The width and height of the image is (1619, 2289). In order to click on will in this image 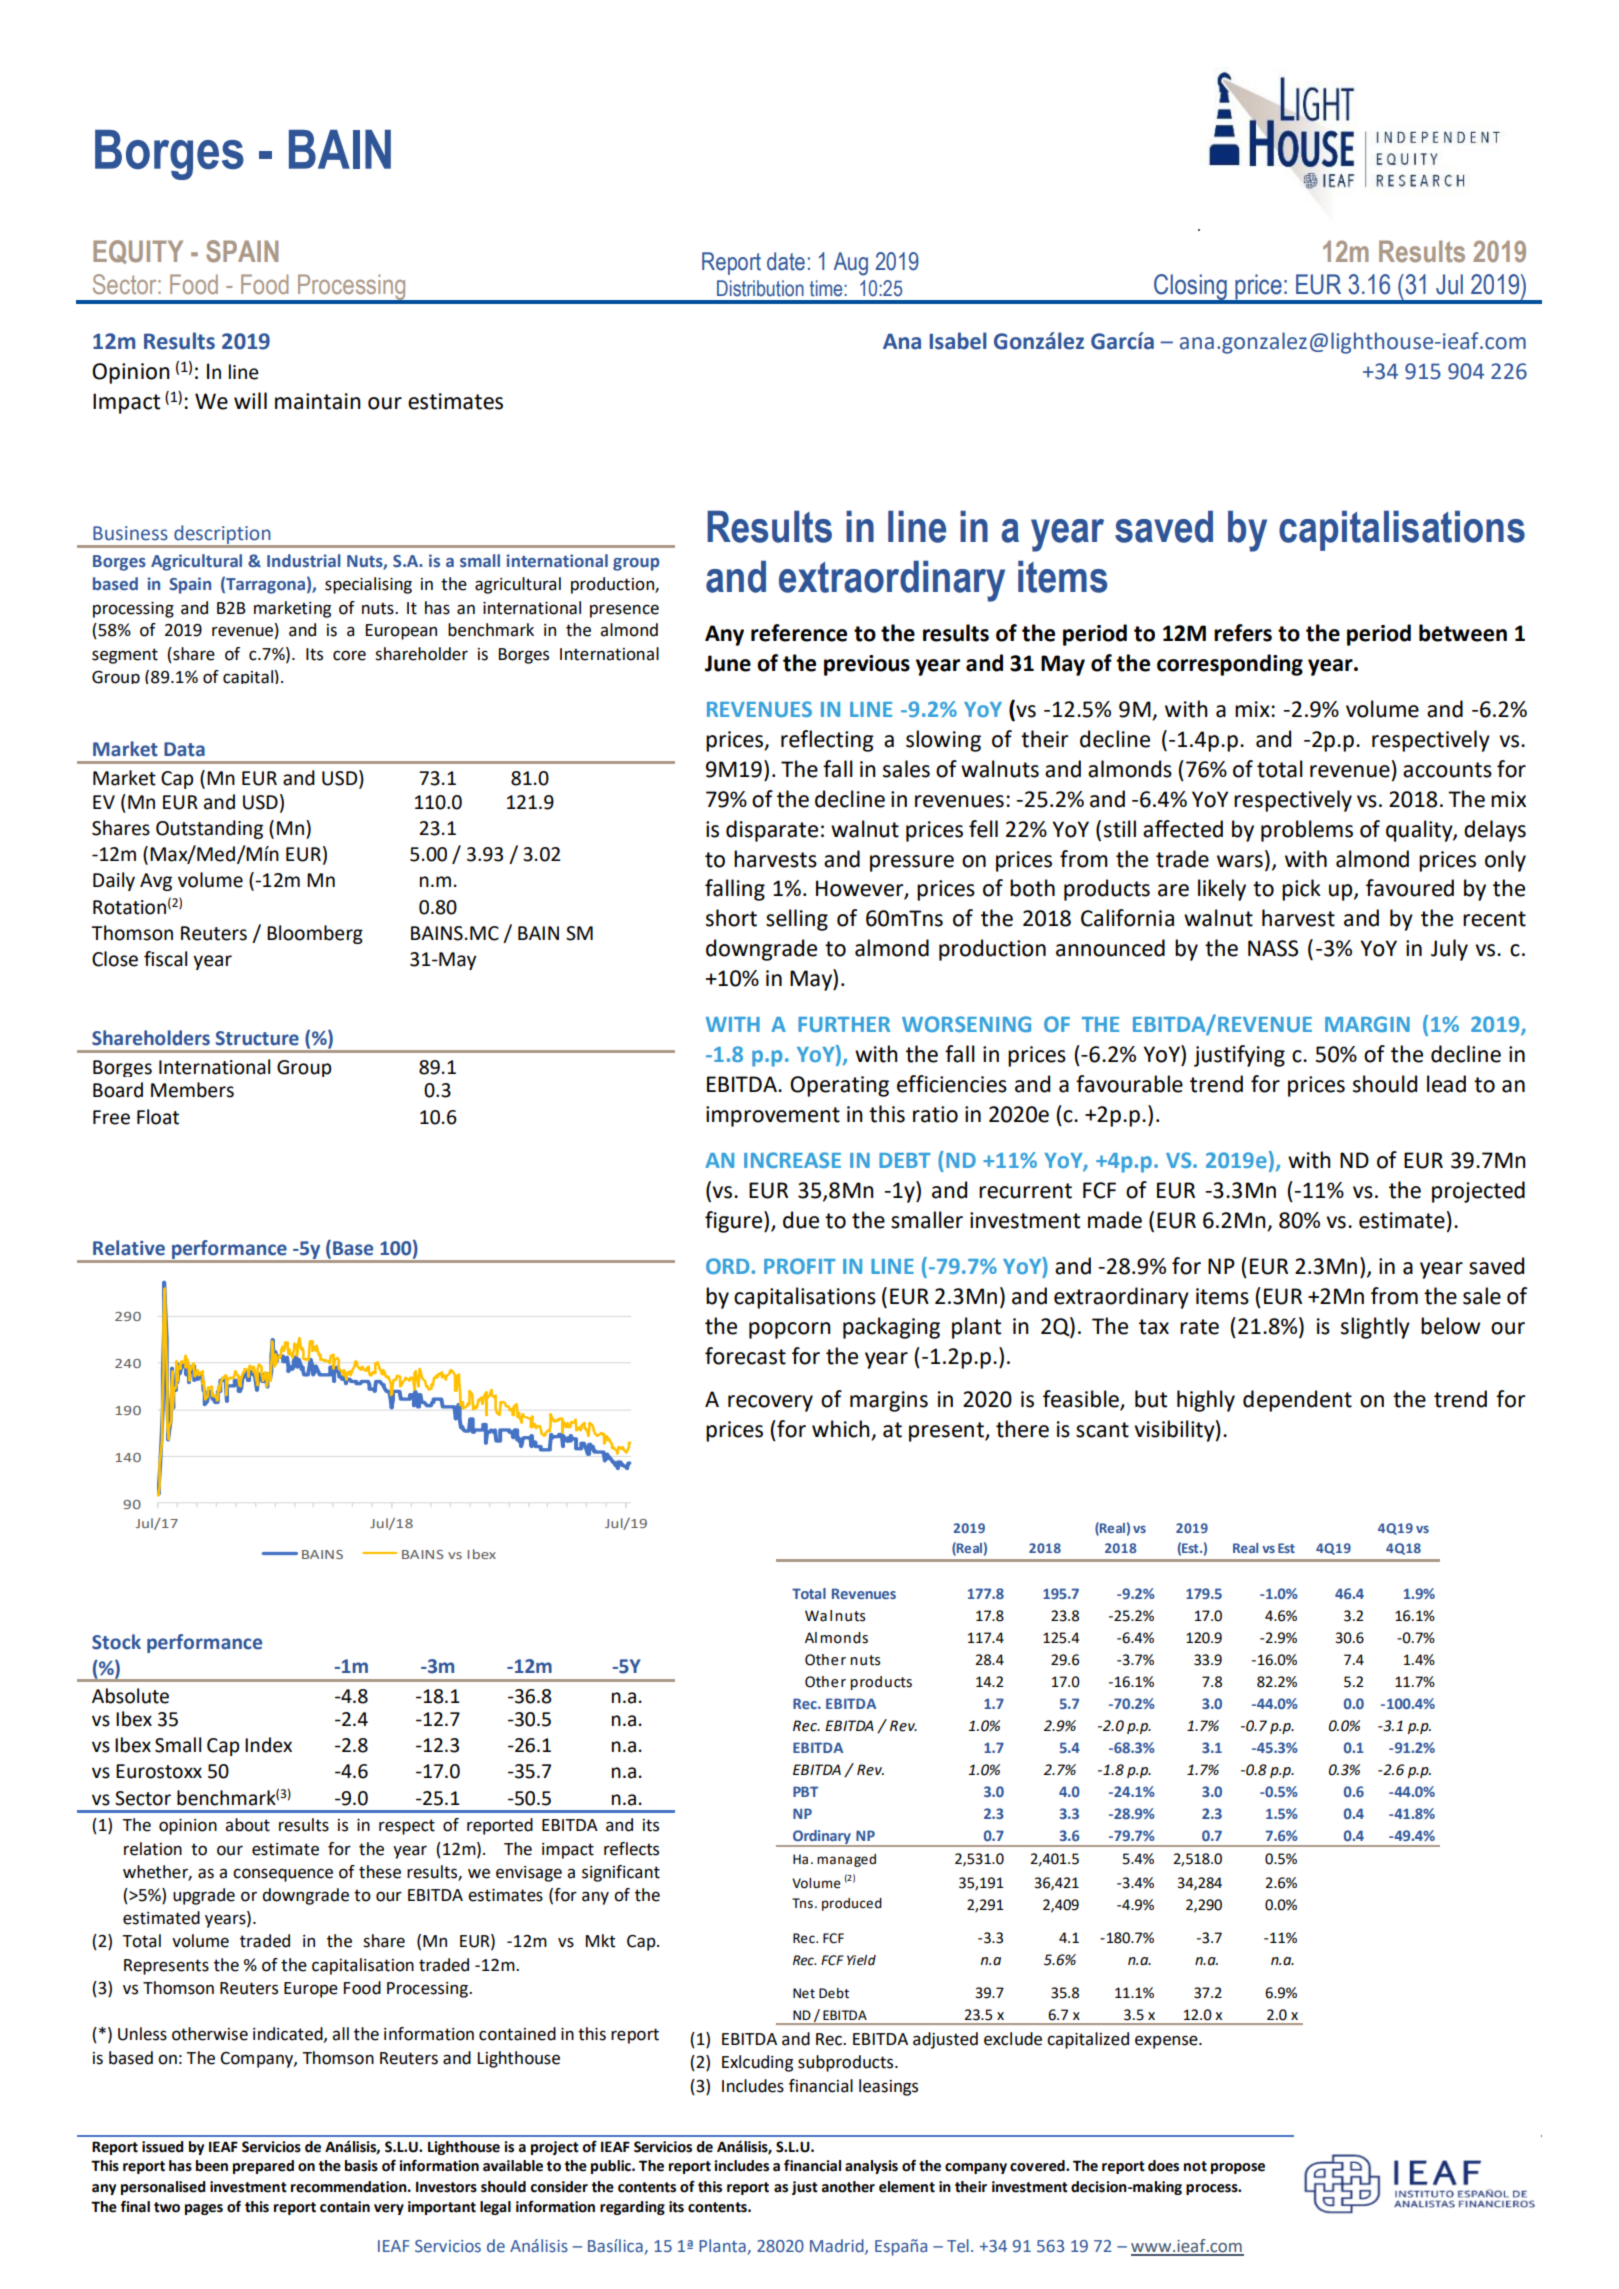, I will do `click(250, 400)`.
